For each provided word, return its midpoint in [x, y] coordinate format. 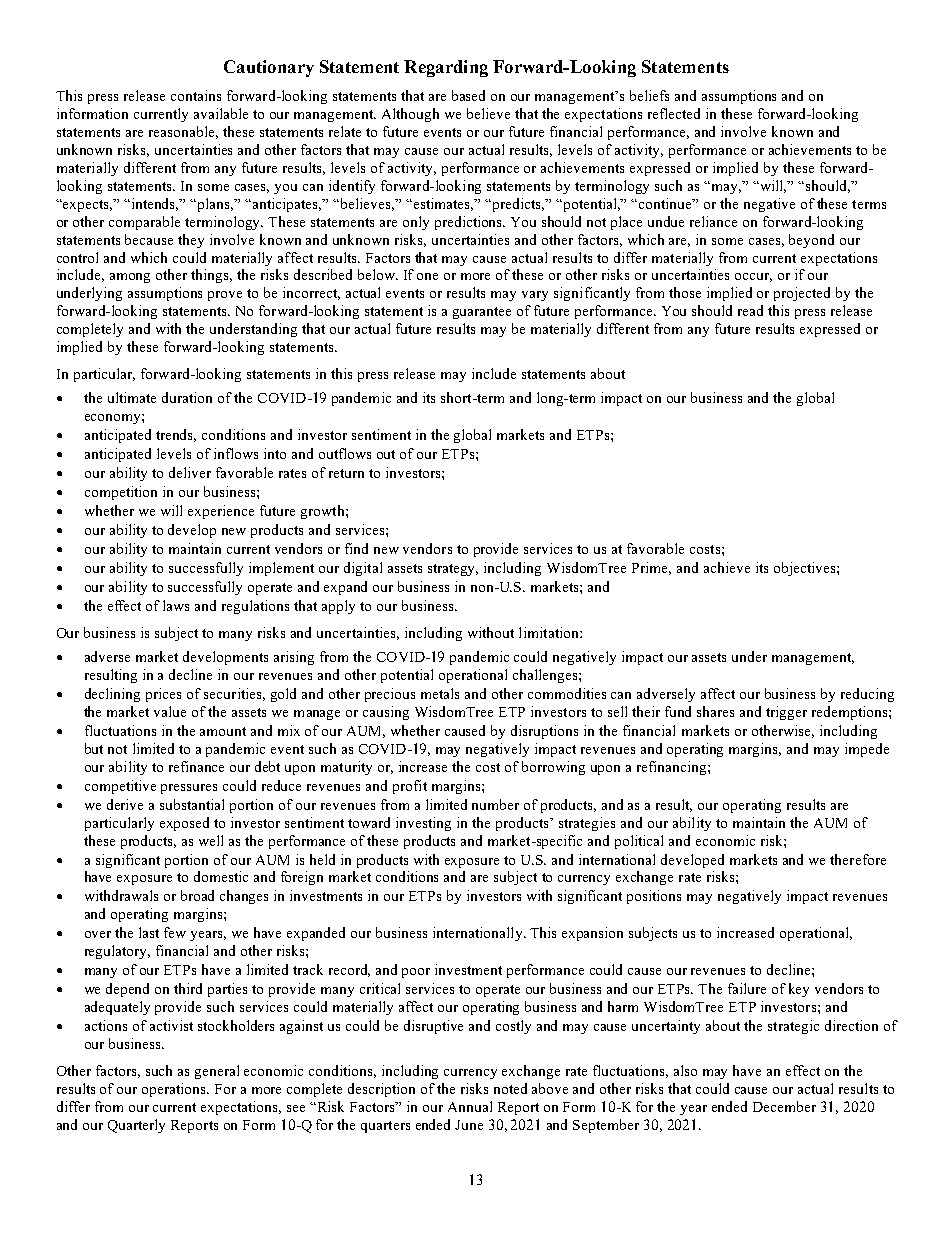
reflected [674, 113]
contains [196, 95]
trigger [786, 713]
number [495, 804]
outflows [345, 453]
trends [176, 435]
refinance [196, 766]
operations [175, 1090]
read [750, 310]
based [468, 95]
